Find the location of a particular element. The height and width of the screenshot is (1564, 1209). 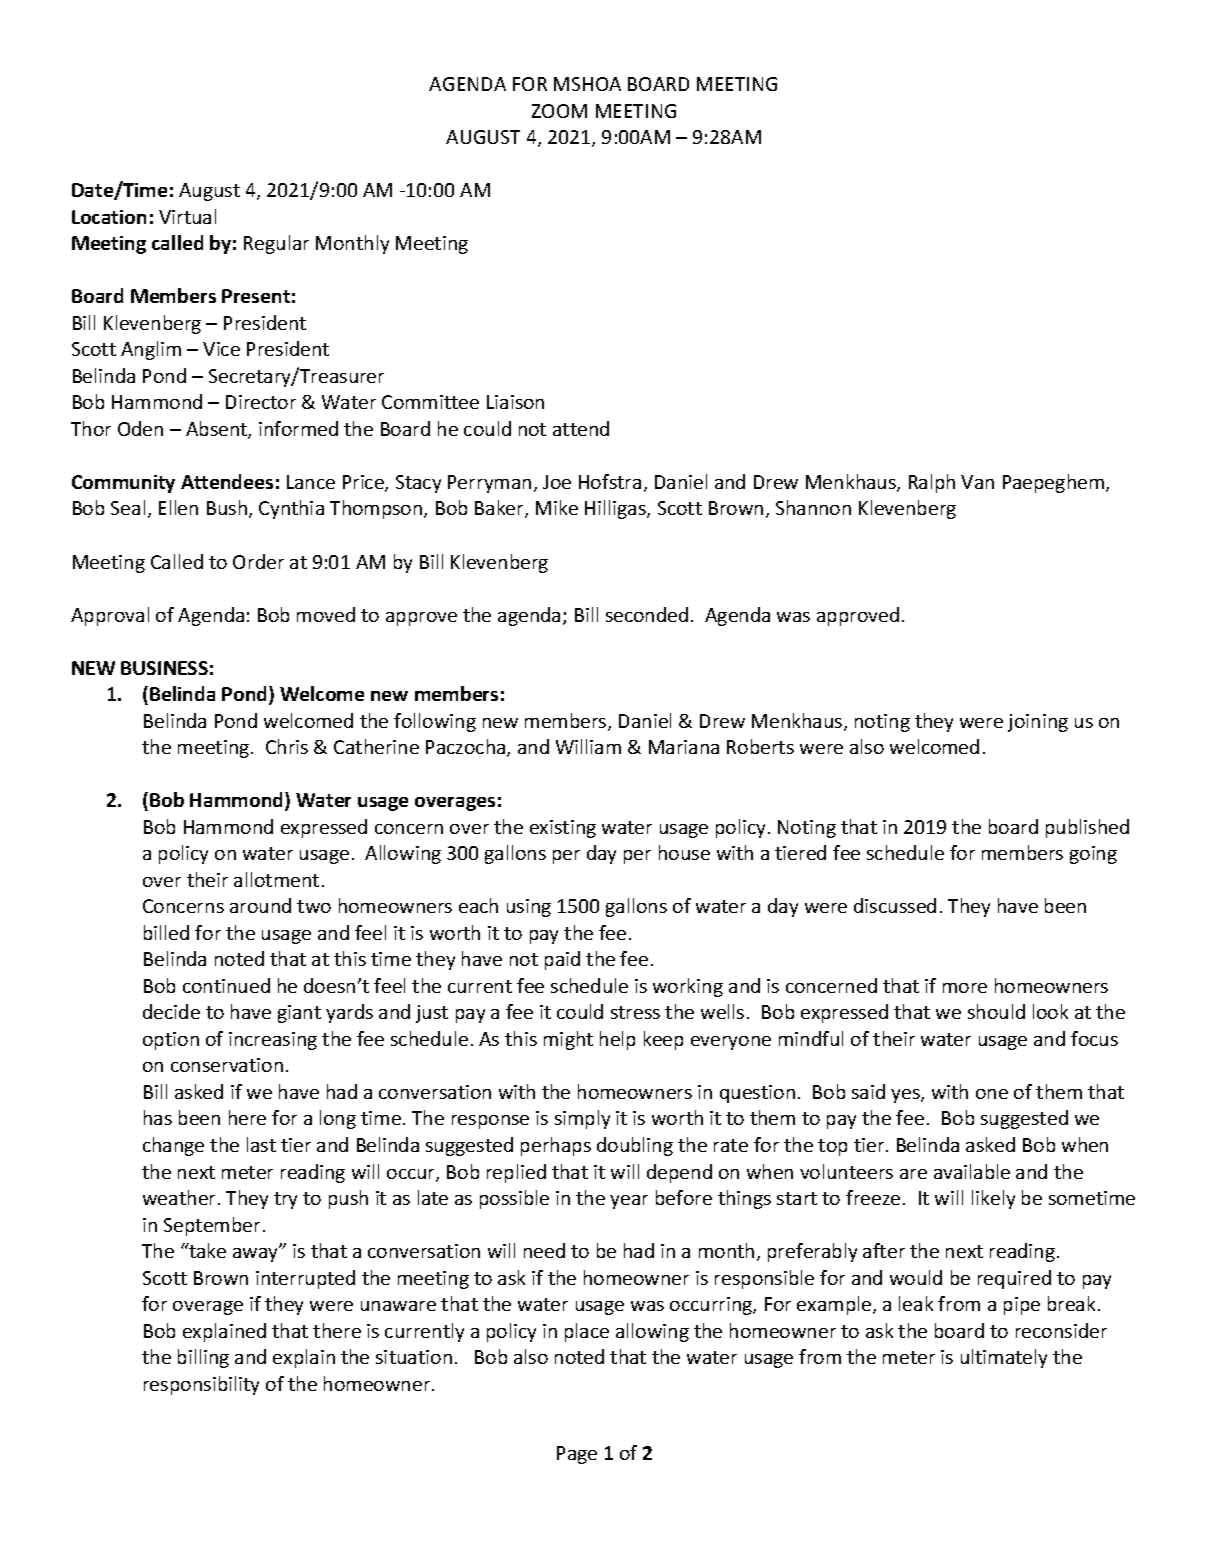

joining is located at coordinates (1038, 723).
